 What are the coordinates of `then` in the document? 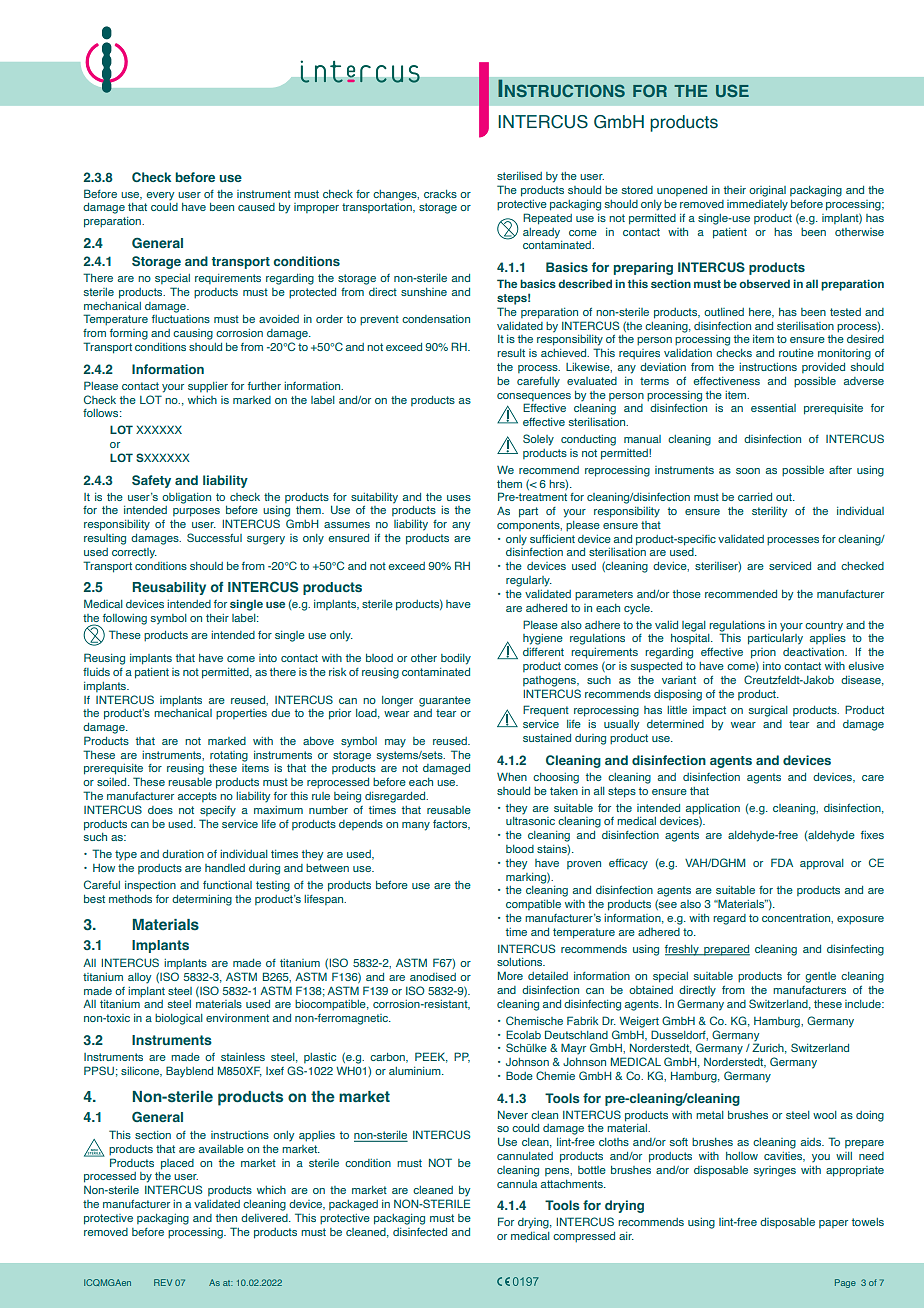 It's located at (226, 1218).
